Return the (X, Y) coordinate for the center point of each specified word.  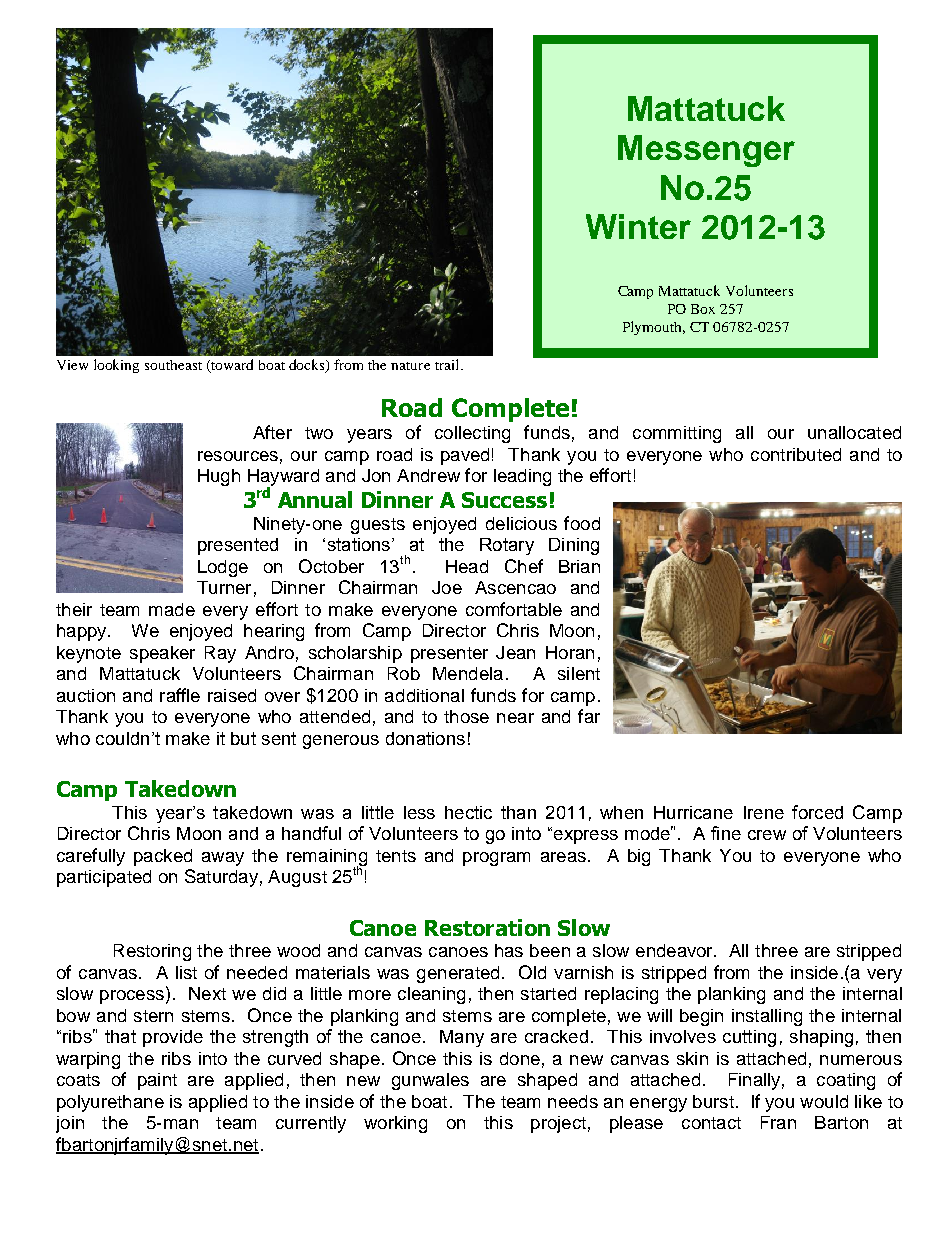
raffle (180, 695)
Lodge (223, 568)
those (466, 716)
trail (448, 364)
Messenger (706, 151)
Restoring (152, 952)
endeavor (675, 950)
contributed (796, 454)
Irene (764, 812)
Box (703, 309)
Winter (638, 226)
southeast (173, 365)
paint (157, 1081)
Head (467, 566)
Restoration (487, 927)
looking (116, 366)
